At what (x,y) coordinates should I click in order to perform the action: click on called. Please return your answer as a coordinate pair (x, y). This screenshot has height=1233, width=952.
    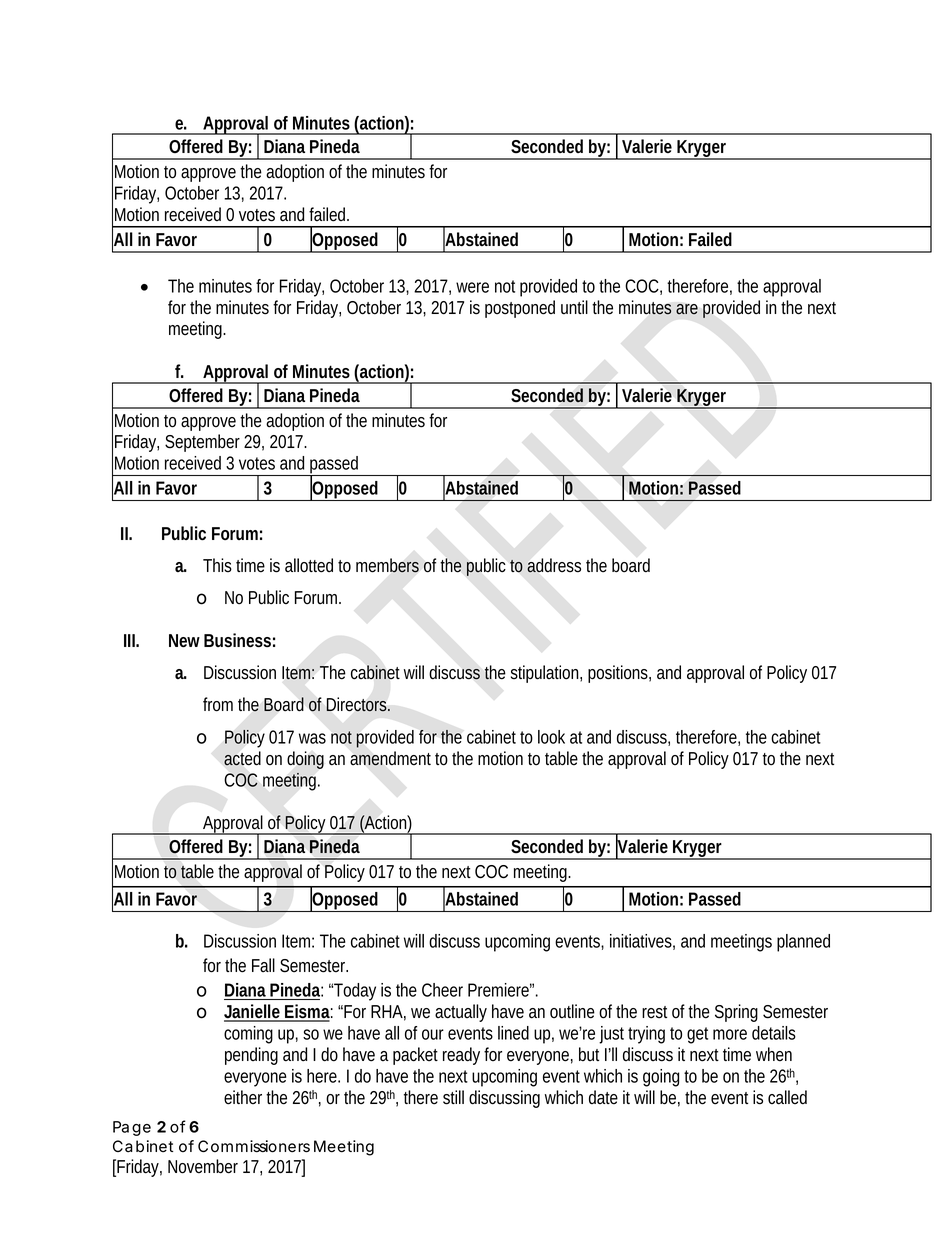
    Looking at the image, I should click on (787, 1097).
